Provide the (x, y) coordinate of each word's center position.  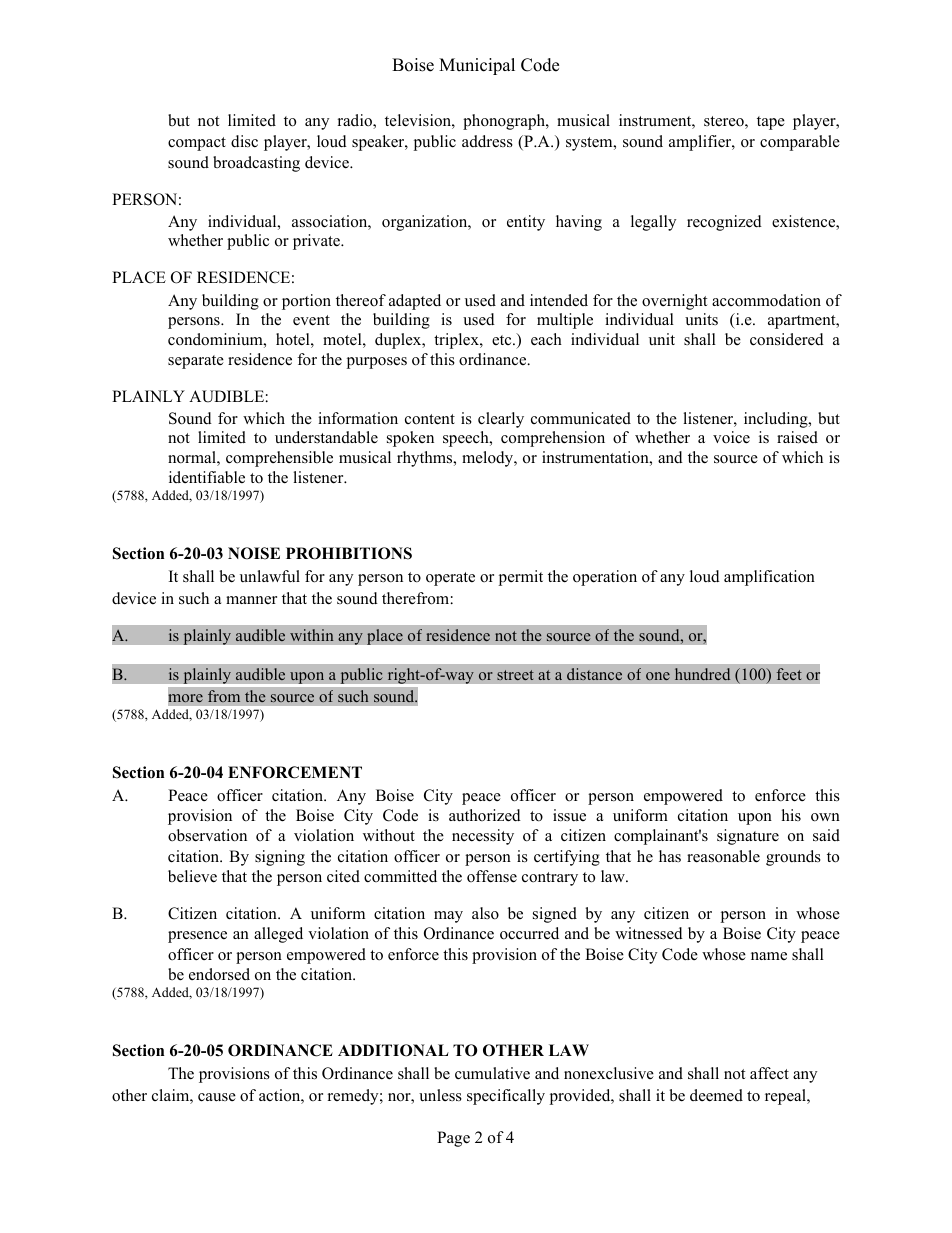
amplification (769, 578)
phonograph (505, 122)
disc (244, 141)
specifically (506, 1097)
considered (787, 339)
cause (217, 1097)
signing (280, 858)
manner (251, 600)
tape (771, 123)
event (311, 320)
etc (503, 340)
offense (492, 876)
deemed (716, 1095)
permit (521, 578)
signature (748, 837)
